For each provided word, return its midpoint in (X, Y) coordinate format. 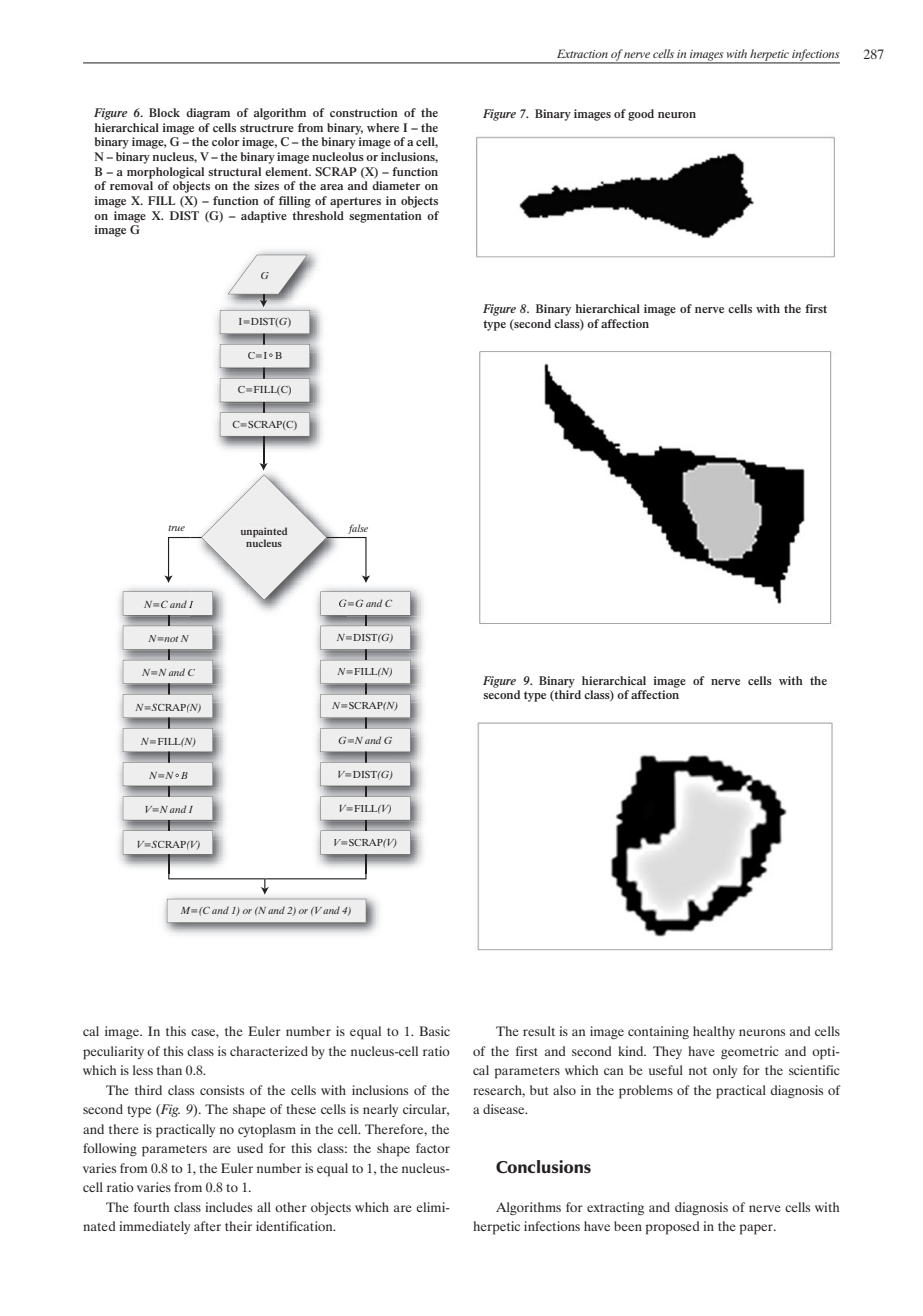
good (641, 115)
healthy (714, 1032)
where (383, 127)
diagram (208, 114)
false (358, 529)
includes (228, 1207)
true (176, 528)
